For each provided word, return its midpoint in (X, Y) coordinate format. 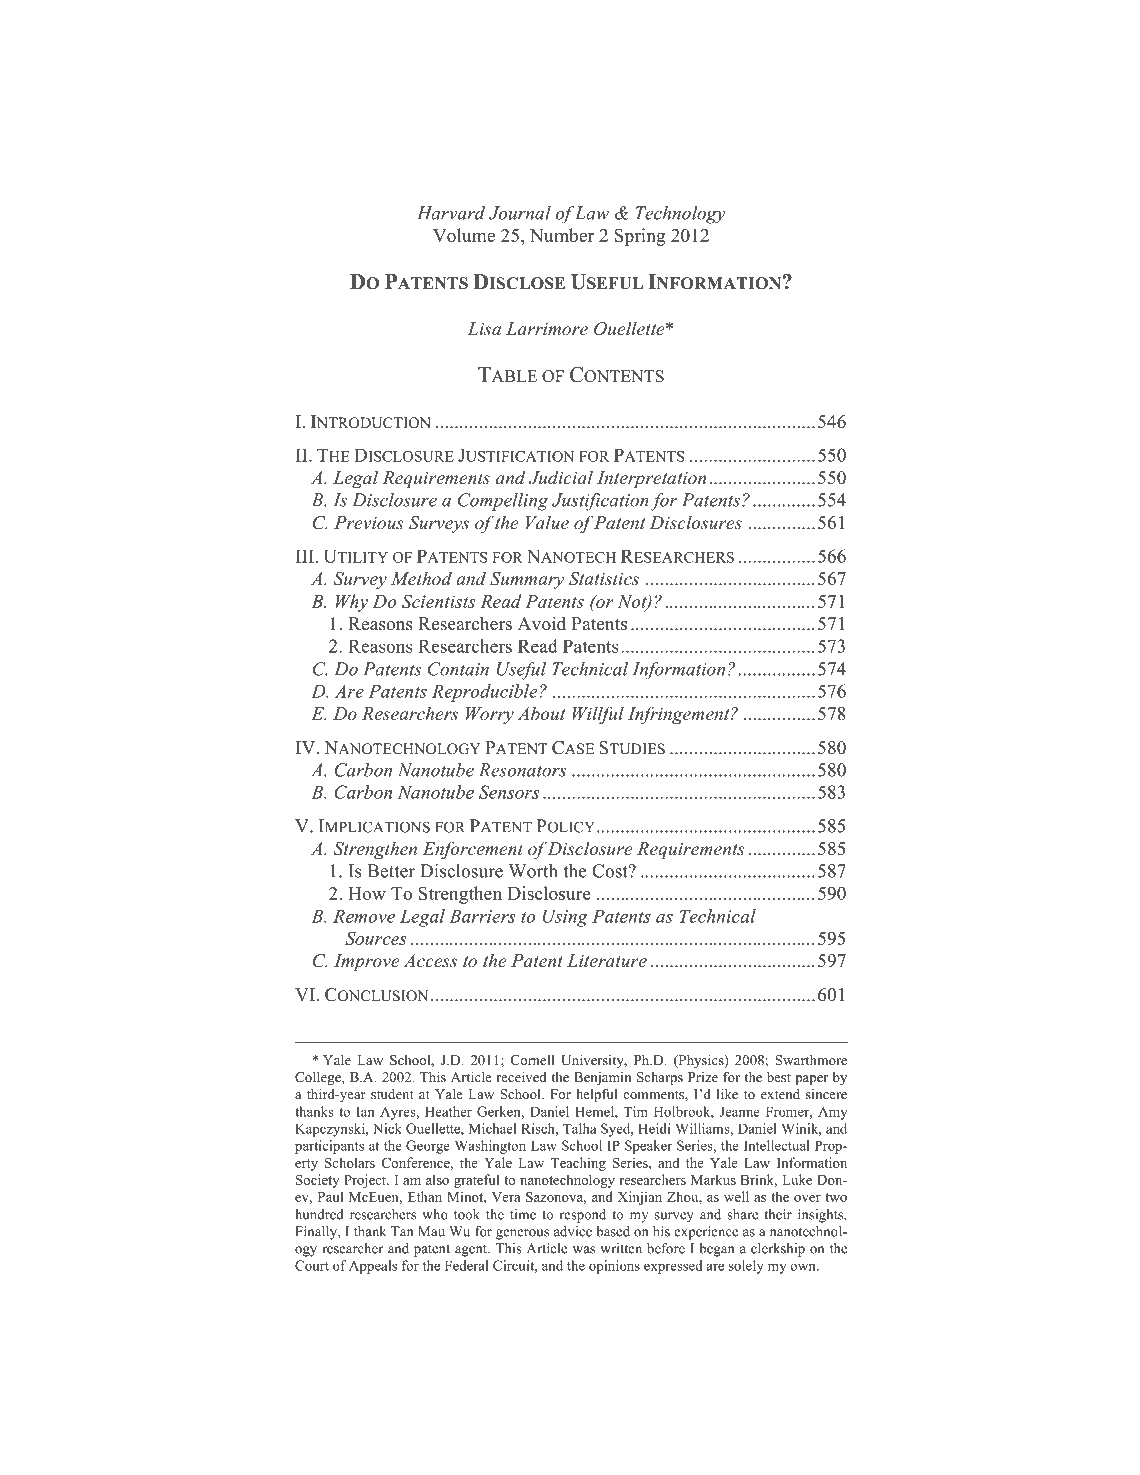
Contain (458, 669)
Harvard (451, 213)
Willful (598, 715)
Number (562, 235)
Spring (639, 237)
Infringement (680, 715)
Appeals (373, 1267)
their (778, 1214)
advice (573, 1231)
